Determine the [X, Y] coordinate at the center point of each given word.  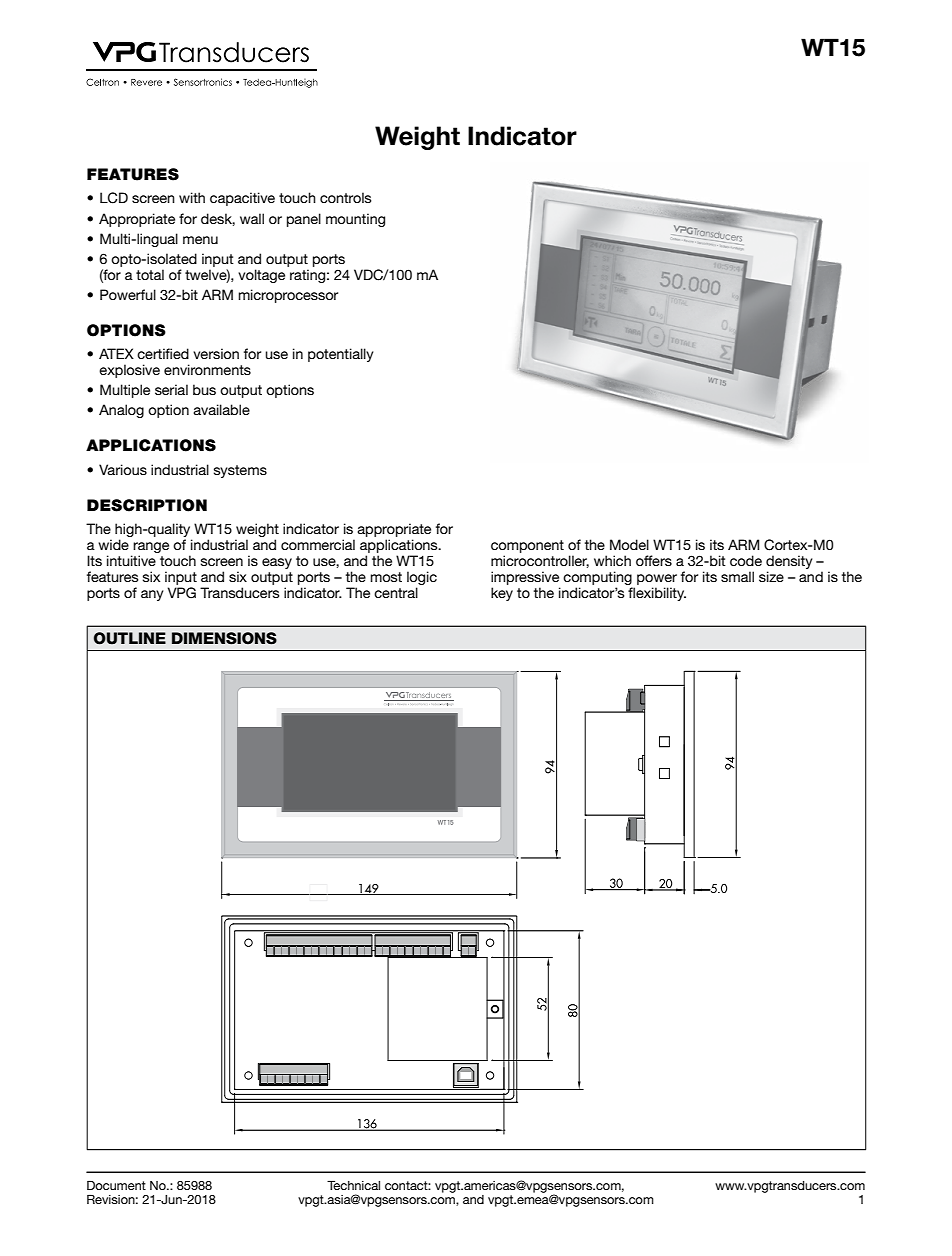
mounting [355, 220]
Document [116, 1185]
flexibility [657, 594]
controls [345, 197]
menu [200, 240]
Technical [353, 1185]
